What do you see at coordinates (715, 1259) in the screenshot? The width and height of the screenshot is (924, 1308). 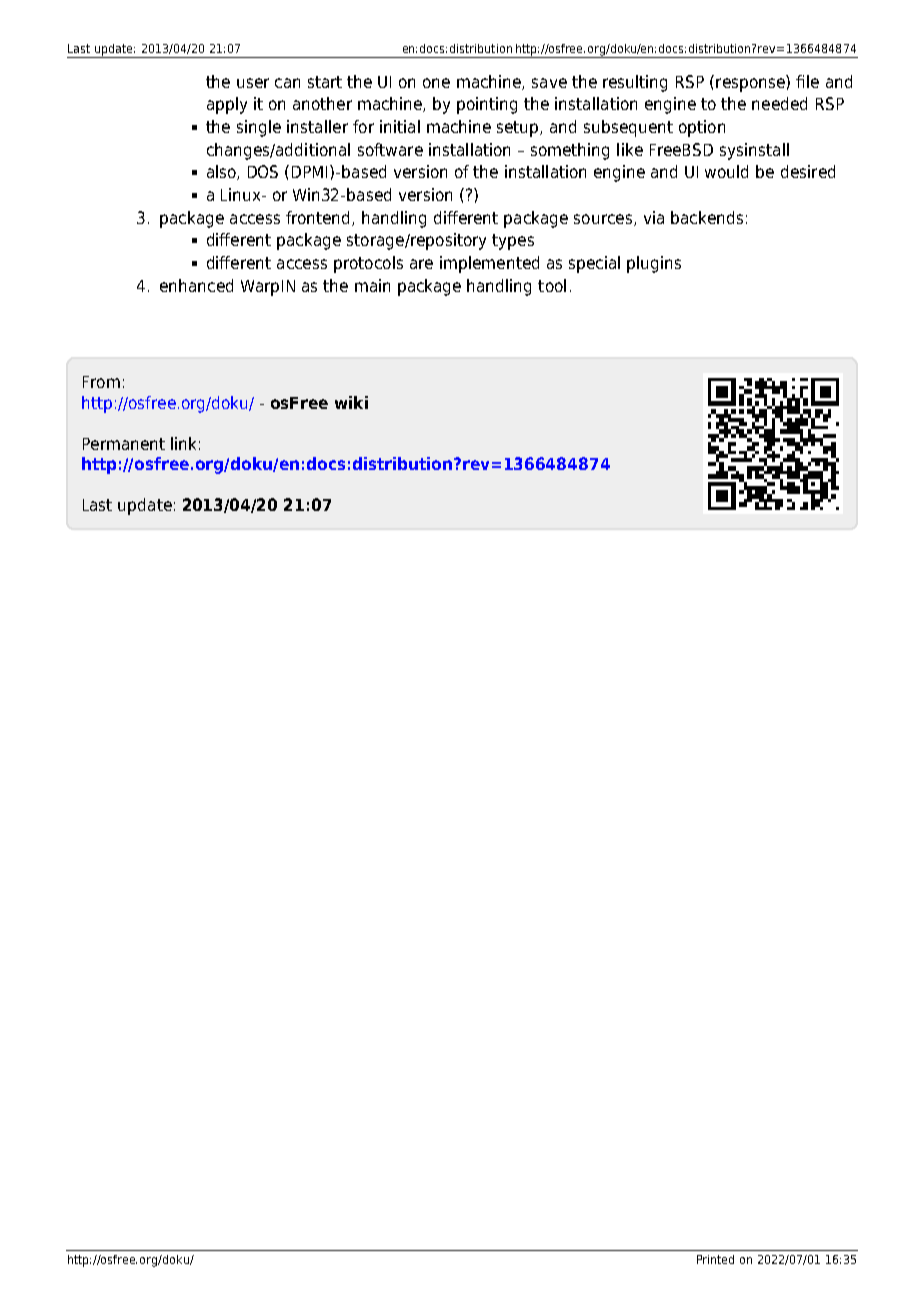 I see `Printed` at bounding box center [715, 1259].
